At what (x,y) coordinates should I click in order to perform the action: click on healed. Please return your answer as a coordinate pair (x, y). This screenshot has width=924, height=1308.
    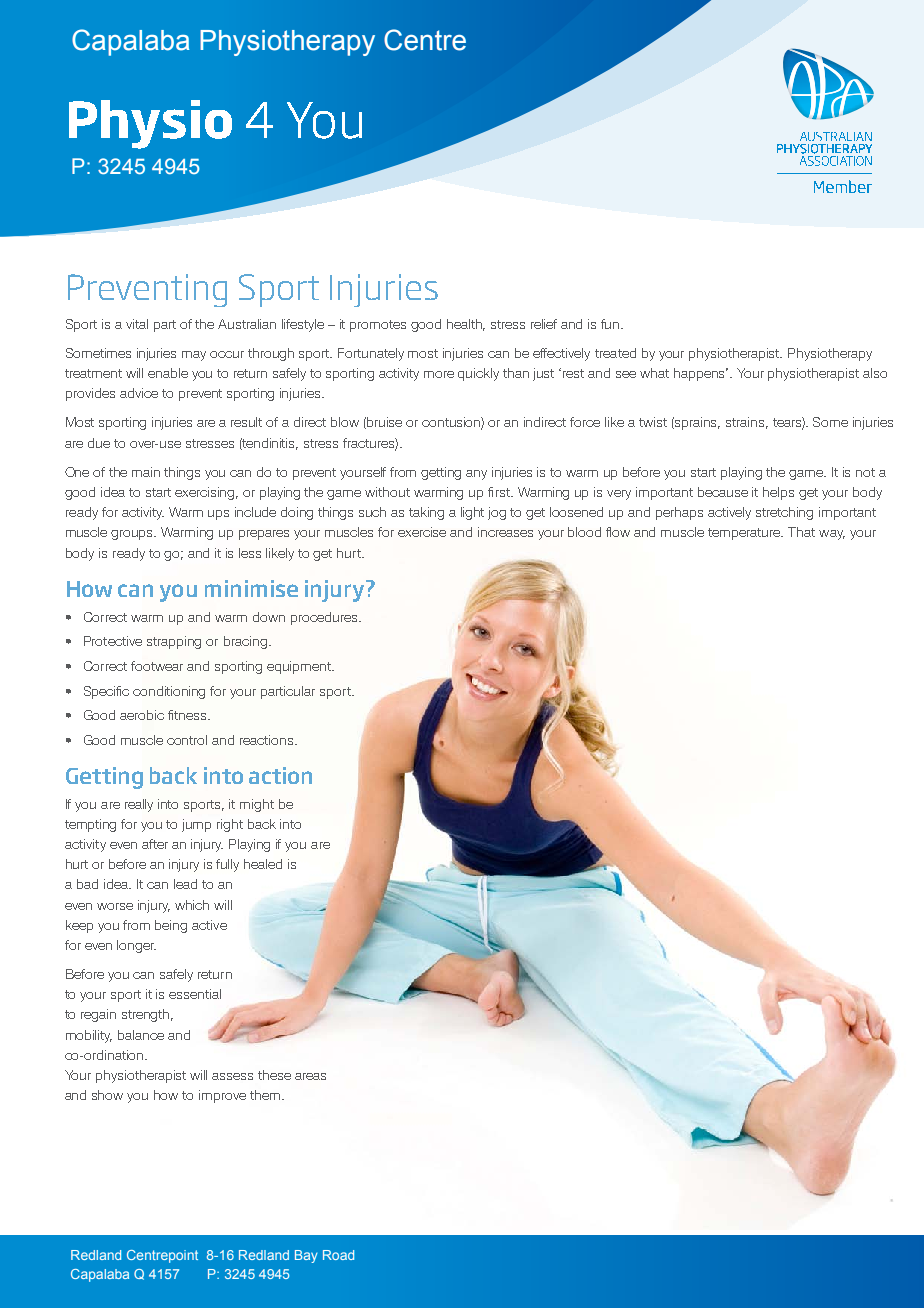
    Looking at the image, I should click on (263, 864).
